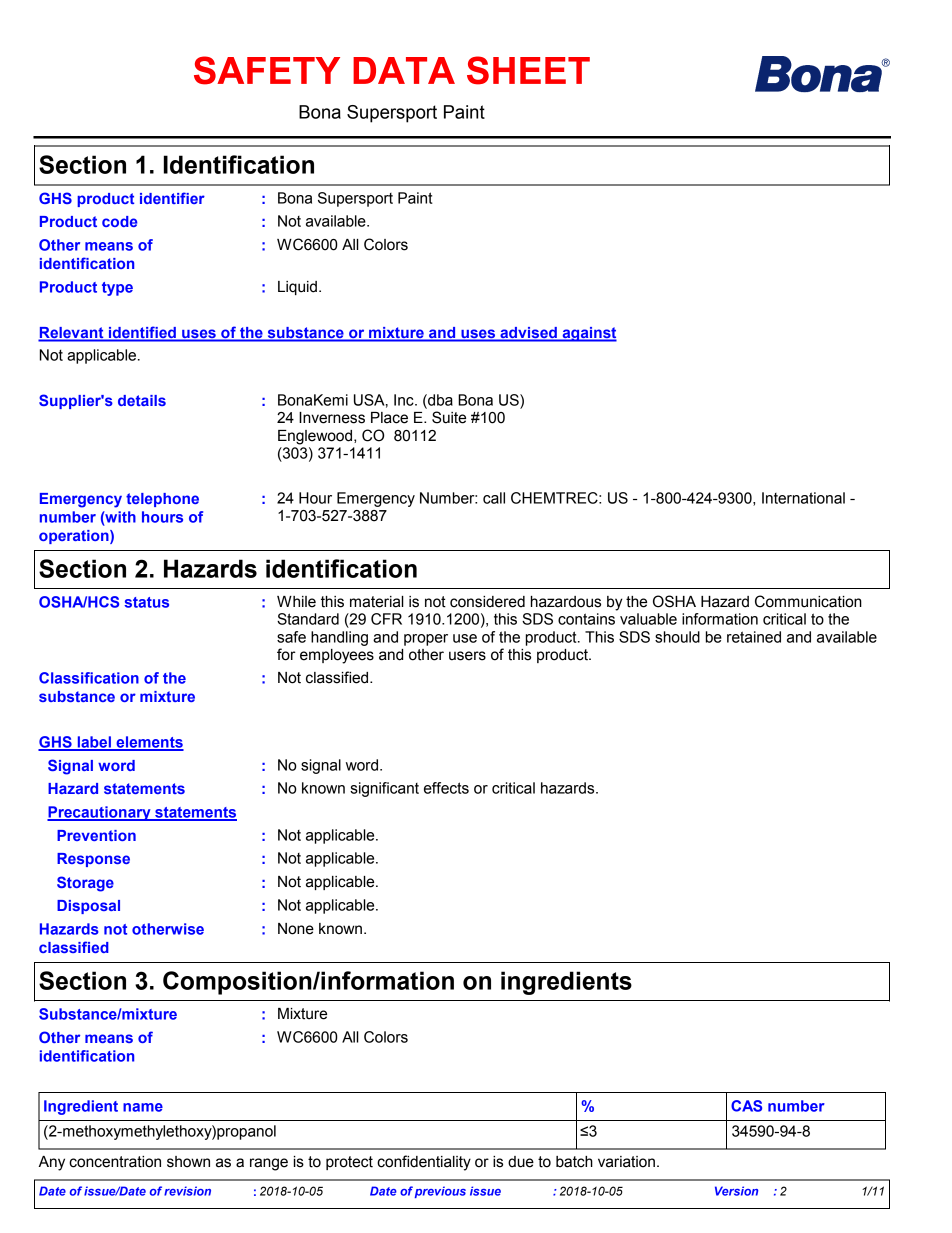 The height and width of the image is (1233, 952). What do you see at coordinates (404, 70) in the image?
I see `DATA` at bounding box center [404, 70].
